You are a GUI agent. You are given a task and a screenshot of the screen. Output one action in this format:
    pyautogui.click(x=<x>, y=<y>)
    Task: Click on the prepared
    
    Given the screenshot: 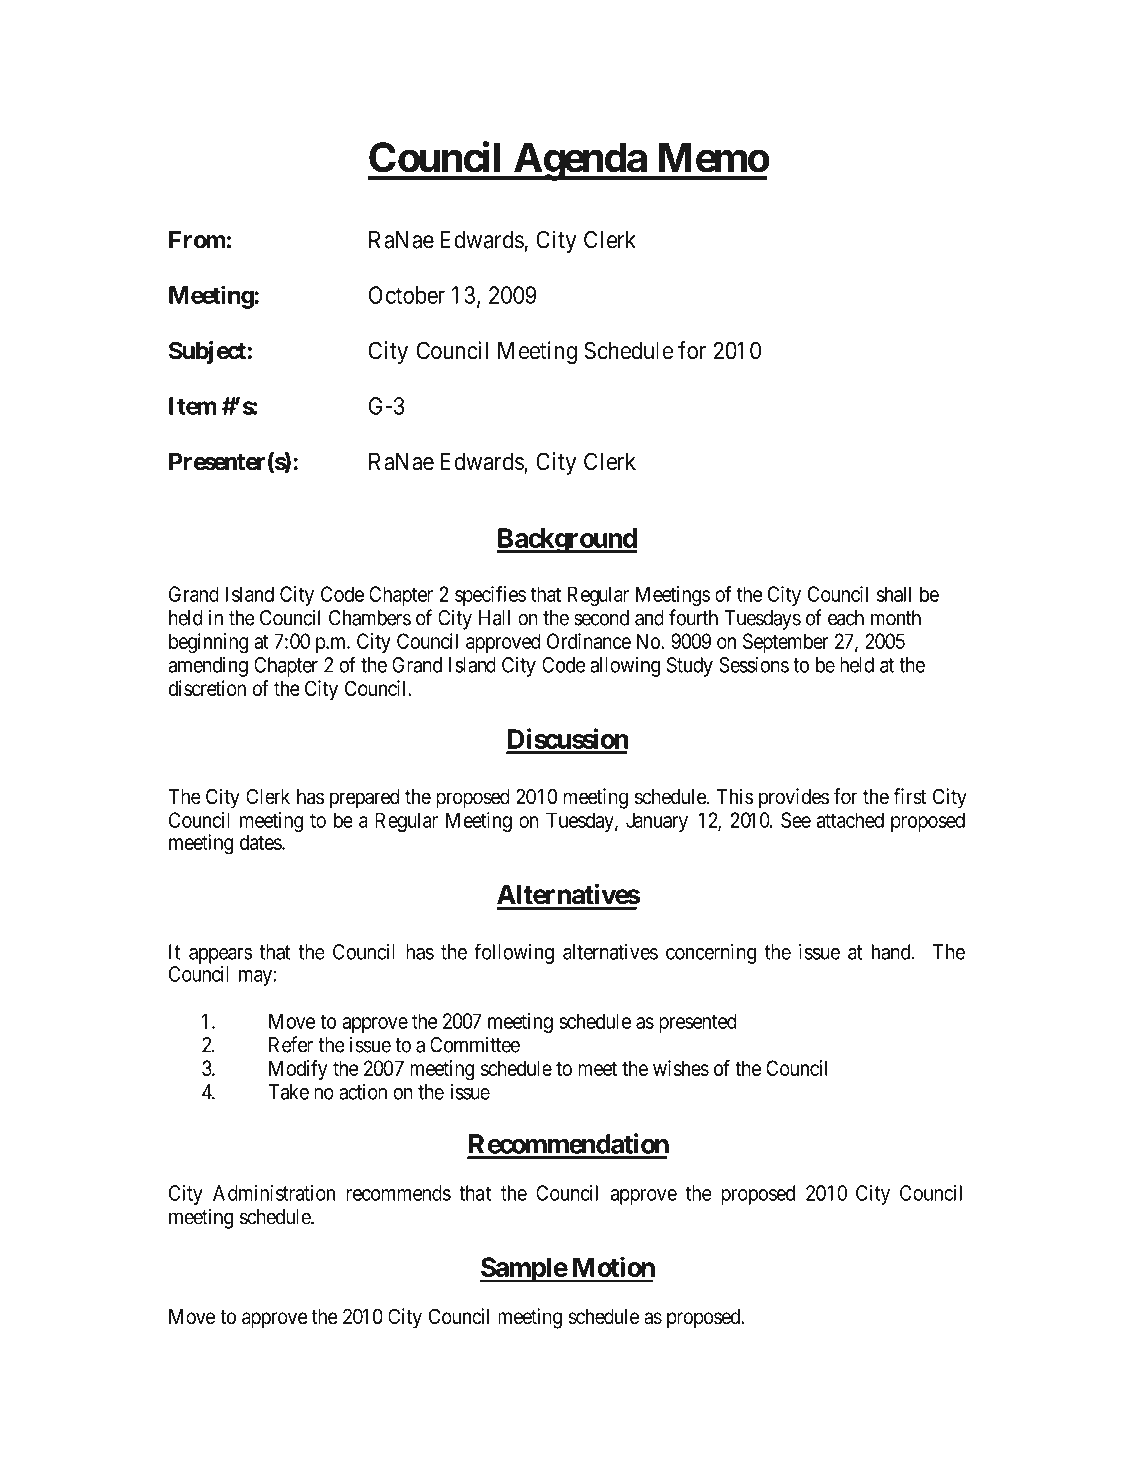 What is the action you would take?
    pyautogui.click(x=365, y=799)
